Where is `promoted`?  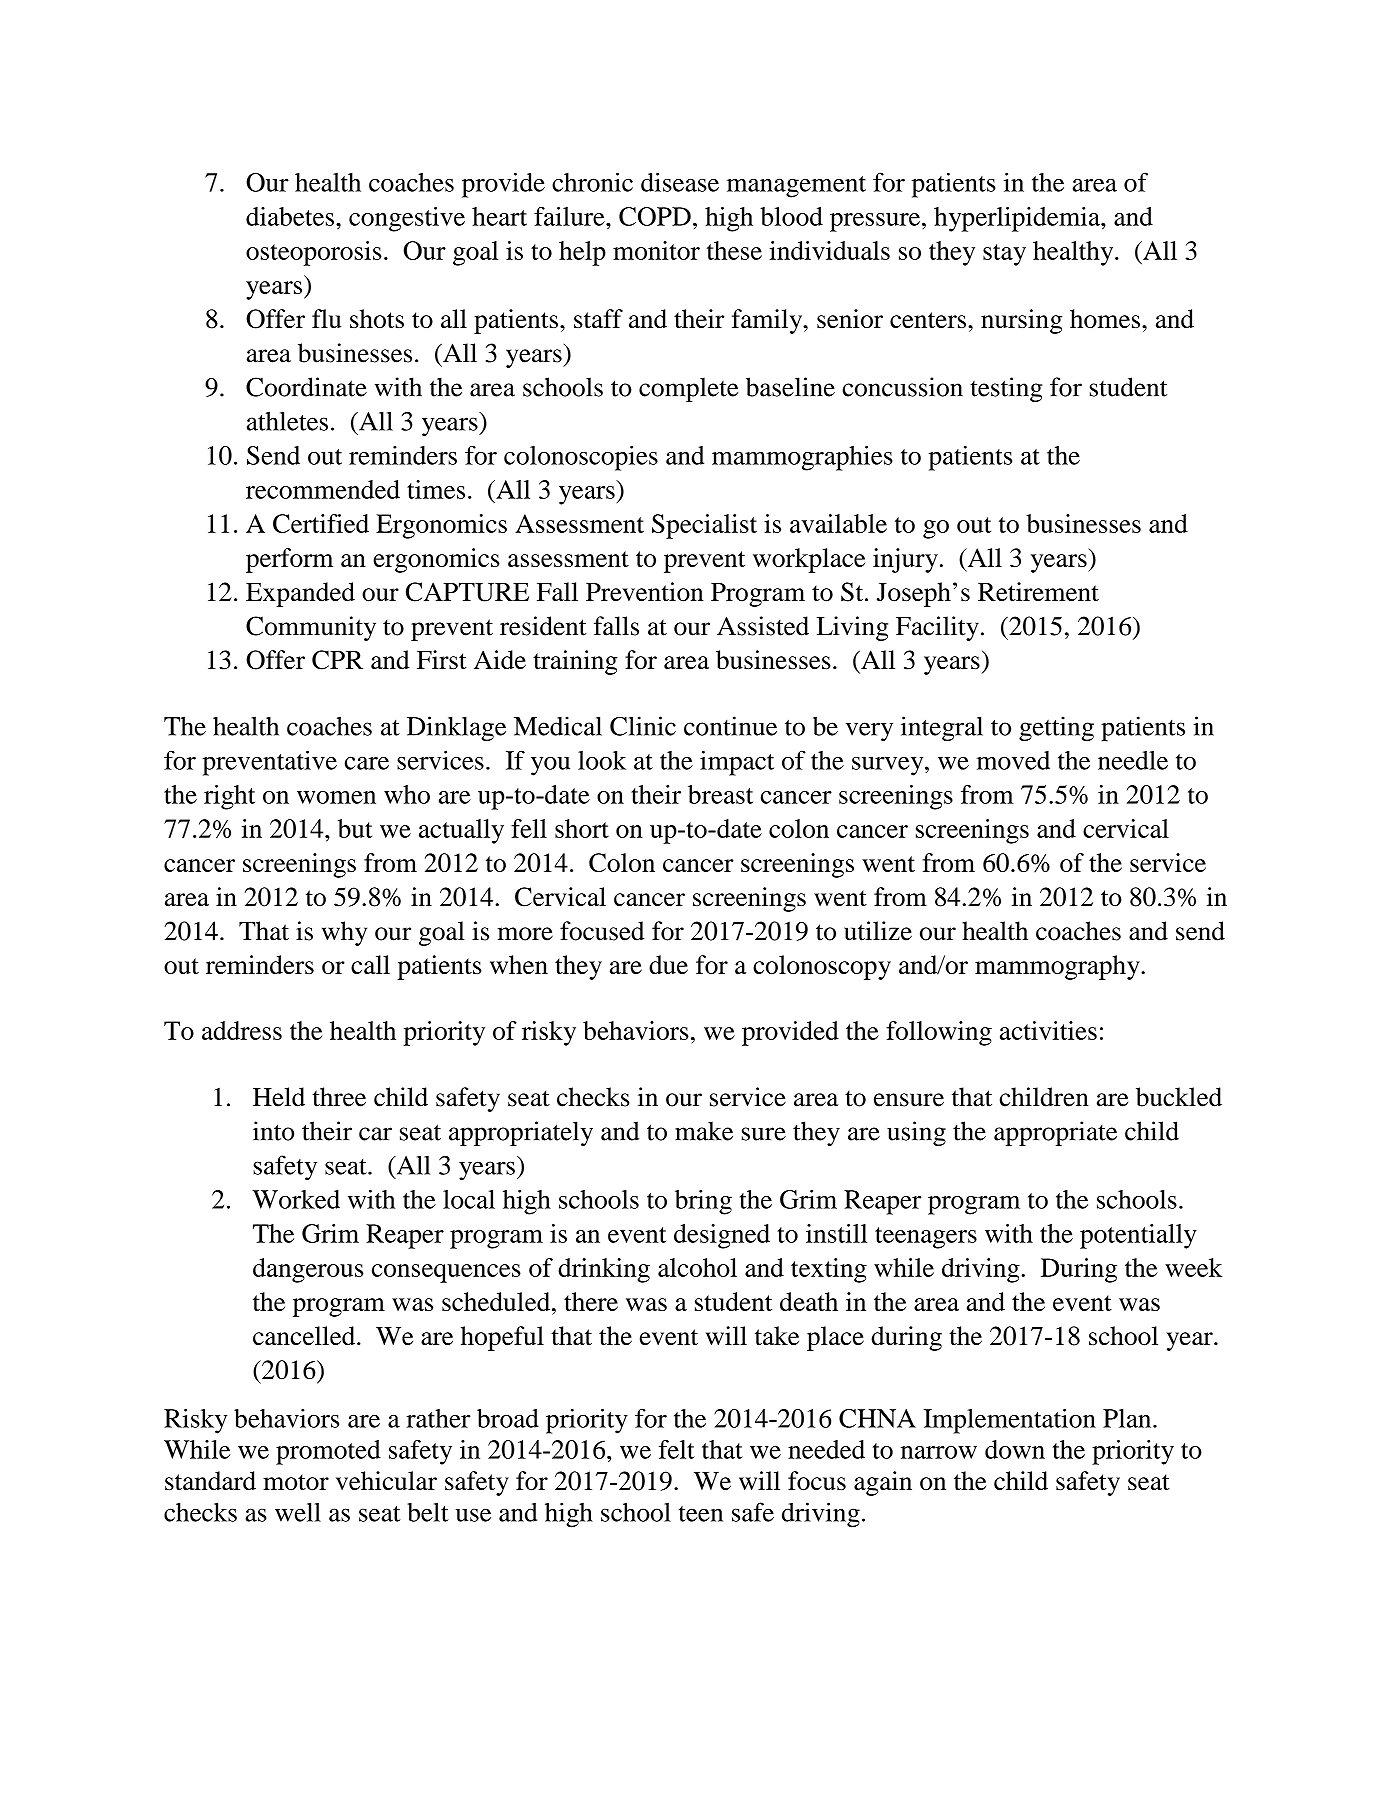 promoted is located at coordinates (328, 1452).
